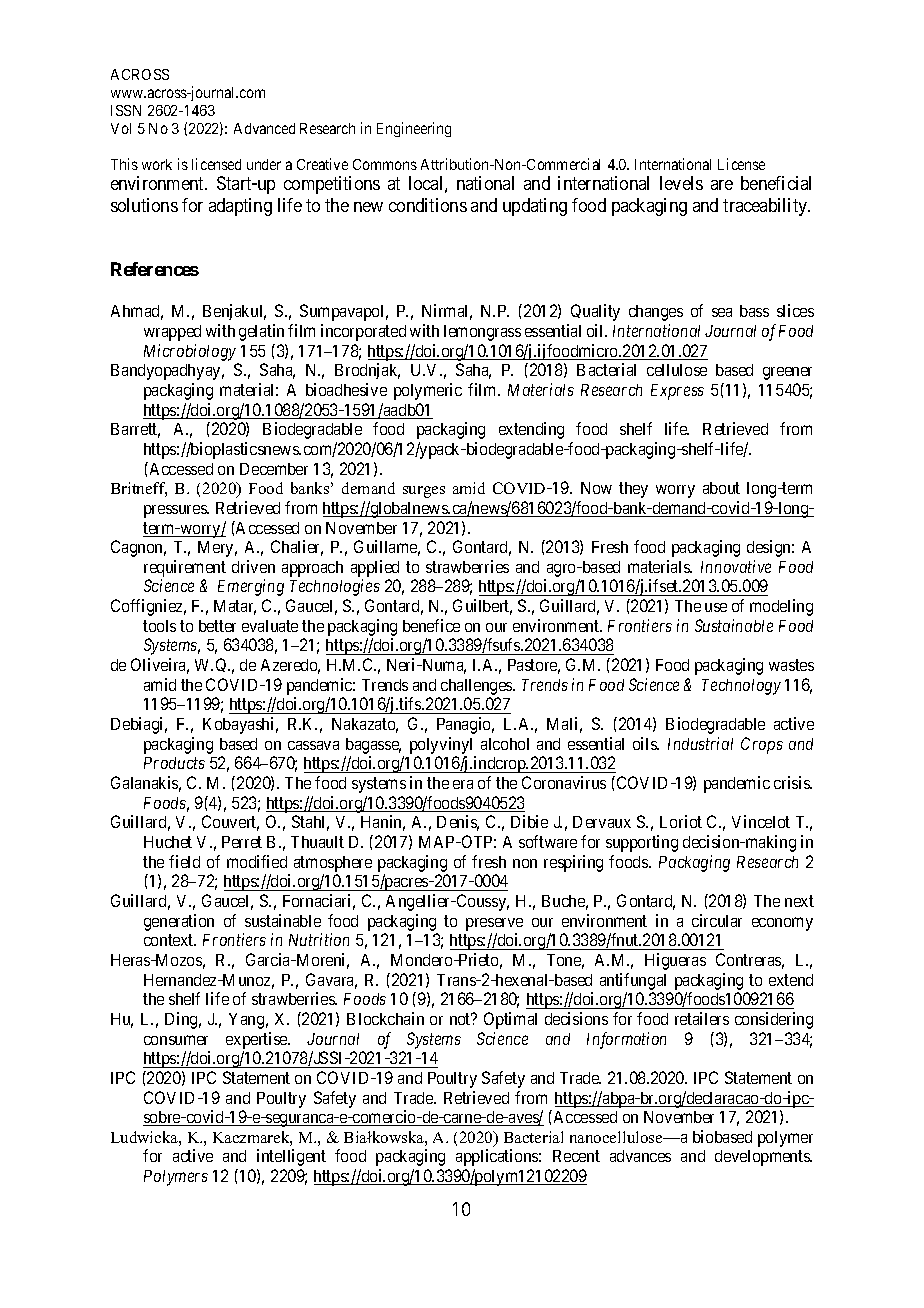 This document has width=924, height=1308. Describe the element at coordinates (716, 607) in the document. I see `use` at that location.
